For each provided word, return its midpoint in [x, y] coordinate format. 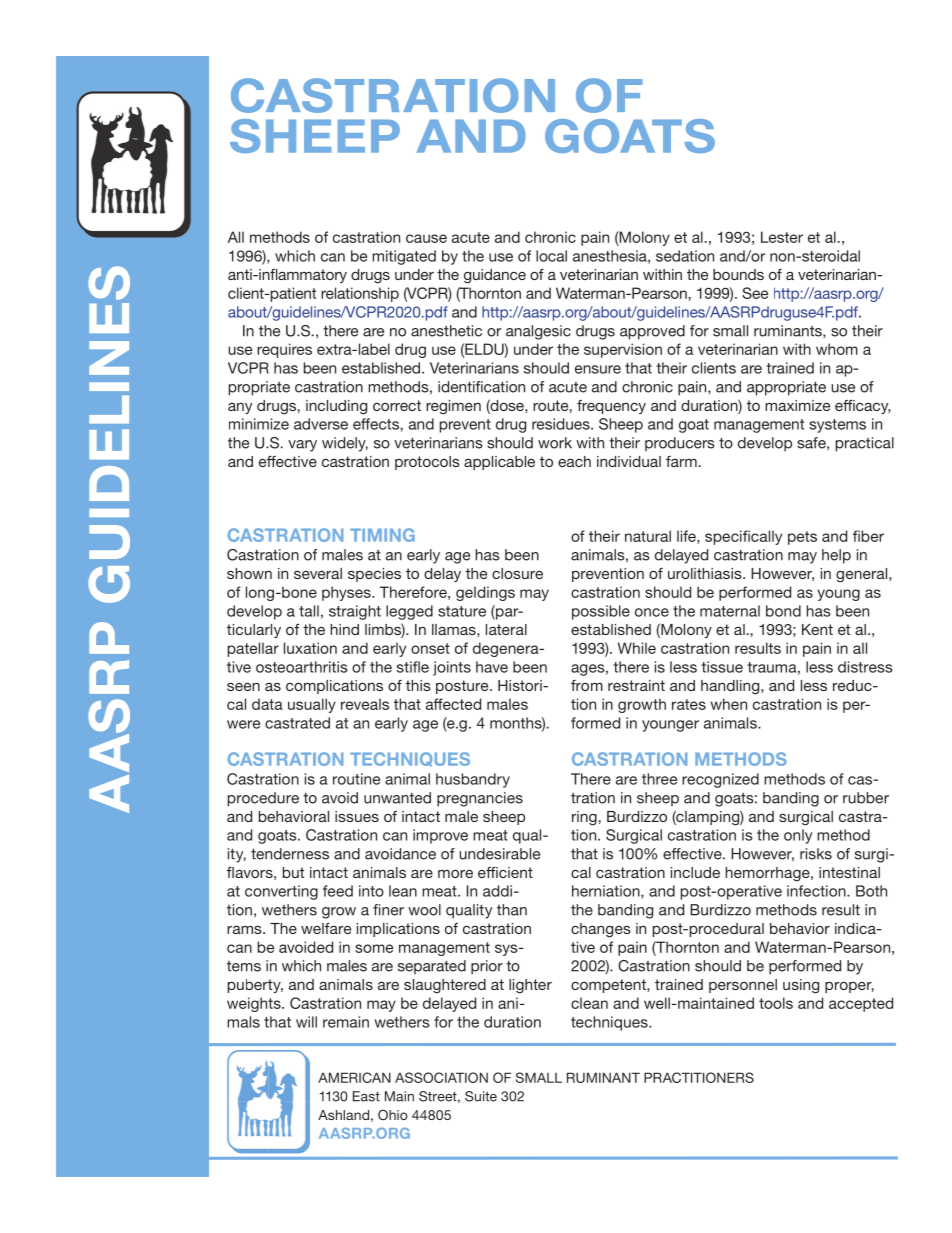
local [551, 256]
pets [802, 538]
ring [584, 818]
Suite [481, 1096]
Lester [782, 237]
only [798, 836]
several [318, 573]
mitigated [404, 257]
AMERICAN [354, 1077]
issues [357, 816]
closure [517, 573]
